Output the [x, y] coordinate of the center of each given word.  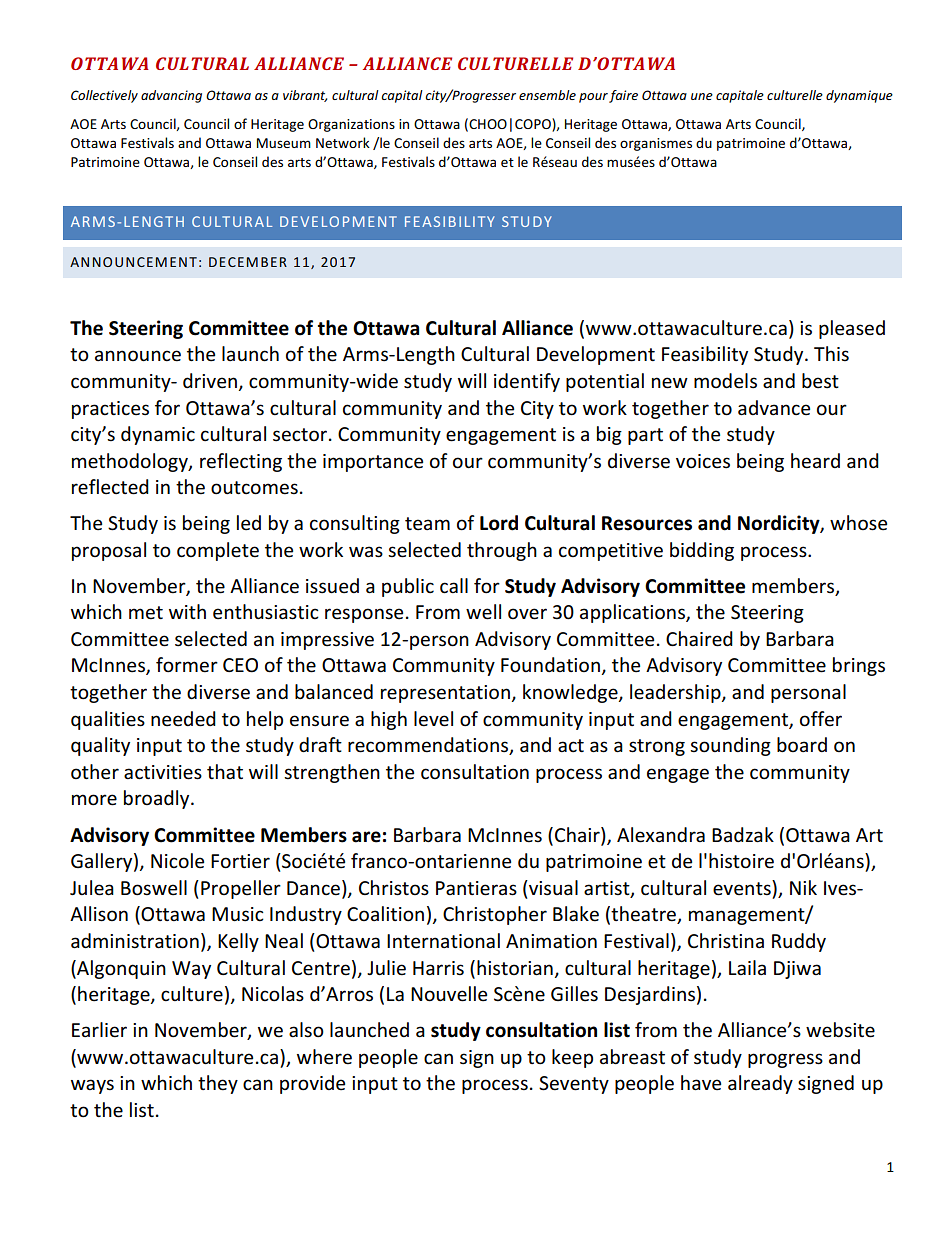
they [218, 1084]
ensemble [547, 95]
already [760, 1084]
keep [572, 1058]
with [187, 611]
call [454, 586]
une [702, 96]
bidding [702, 551]
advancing [171, 96]
